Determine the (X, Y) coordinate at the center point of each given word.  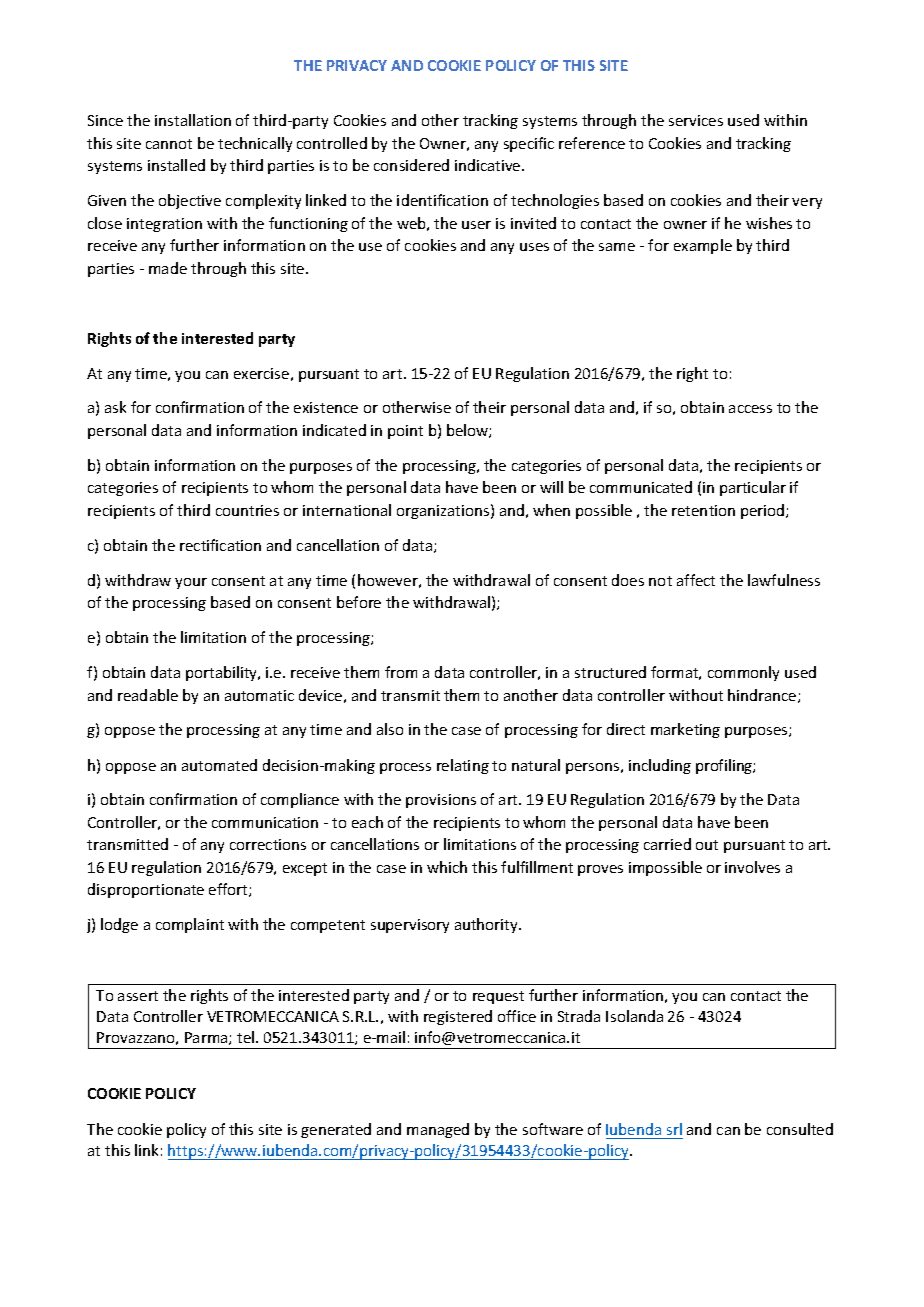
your (191, 583)
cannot (169, 144)
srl (674, 1129)
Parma (207, 1038)
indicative (489, 165)
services (696, 120)
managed (438, 1130)
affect (696, 580)
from (401, 672)
